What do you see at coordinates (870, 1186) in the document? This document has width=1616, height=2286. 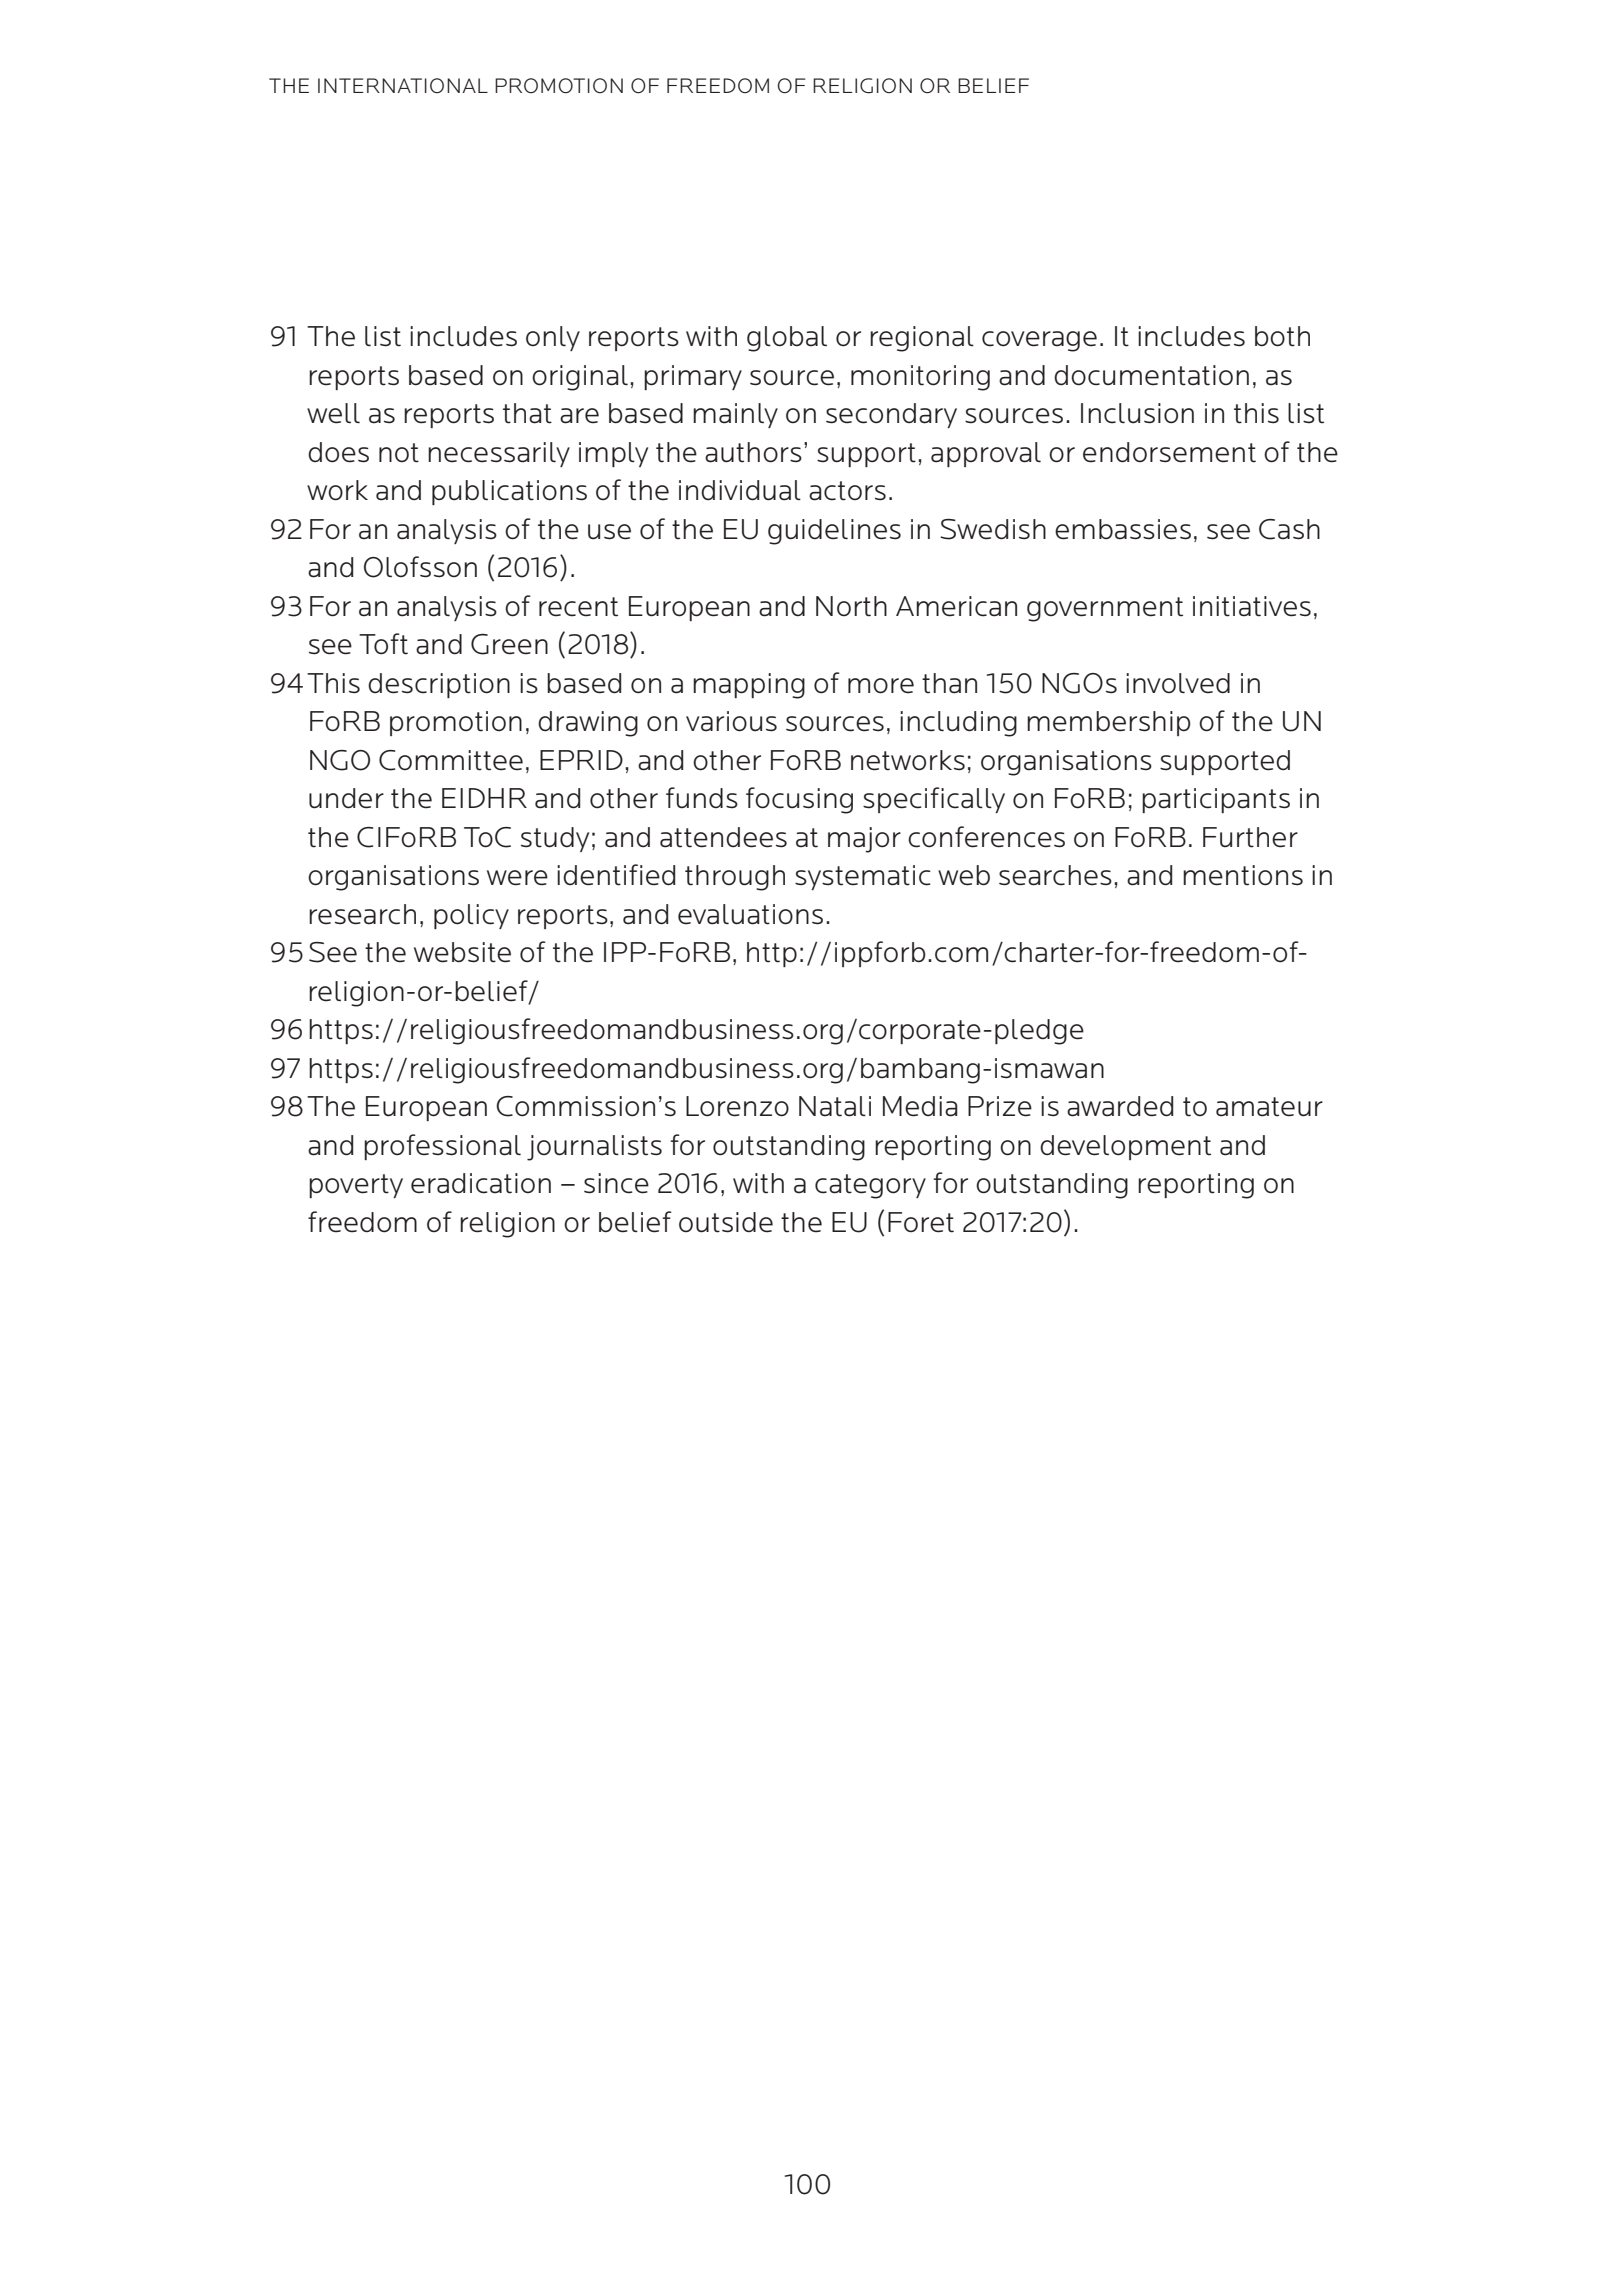 I see `category` at bounding box center [870, 1186].
